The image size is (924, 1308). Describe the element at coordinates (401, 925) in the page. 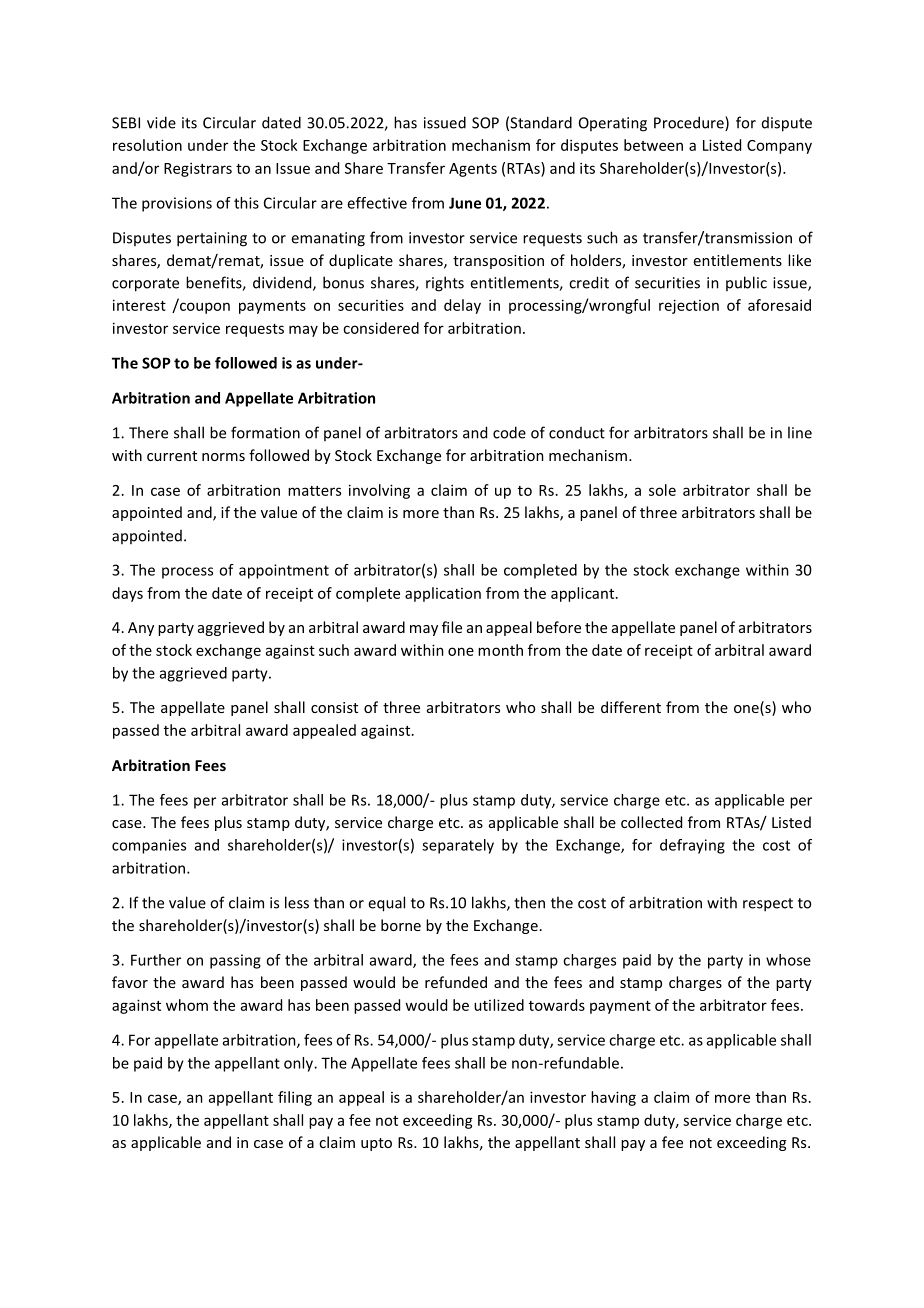

I see `borne` at that location.
